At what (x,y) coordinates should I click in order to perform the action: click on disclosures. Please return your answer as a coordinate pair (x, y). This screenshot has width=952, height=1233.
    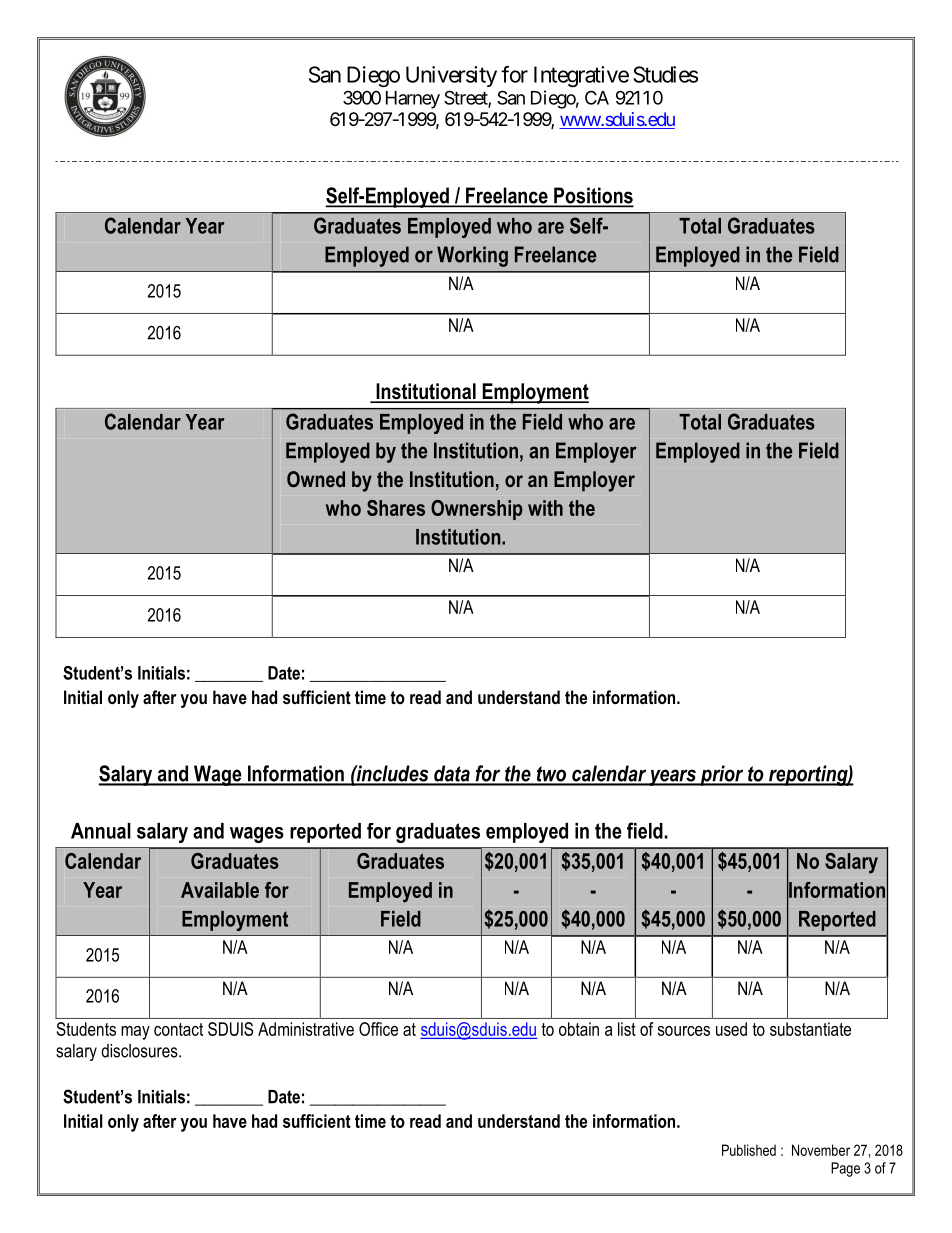
    Looking at the image, I should click on (140, 1051).
